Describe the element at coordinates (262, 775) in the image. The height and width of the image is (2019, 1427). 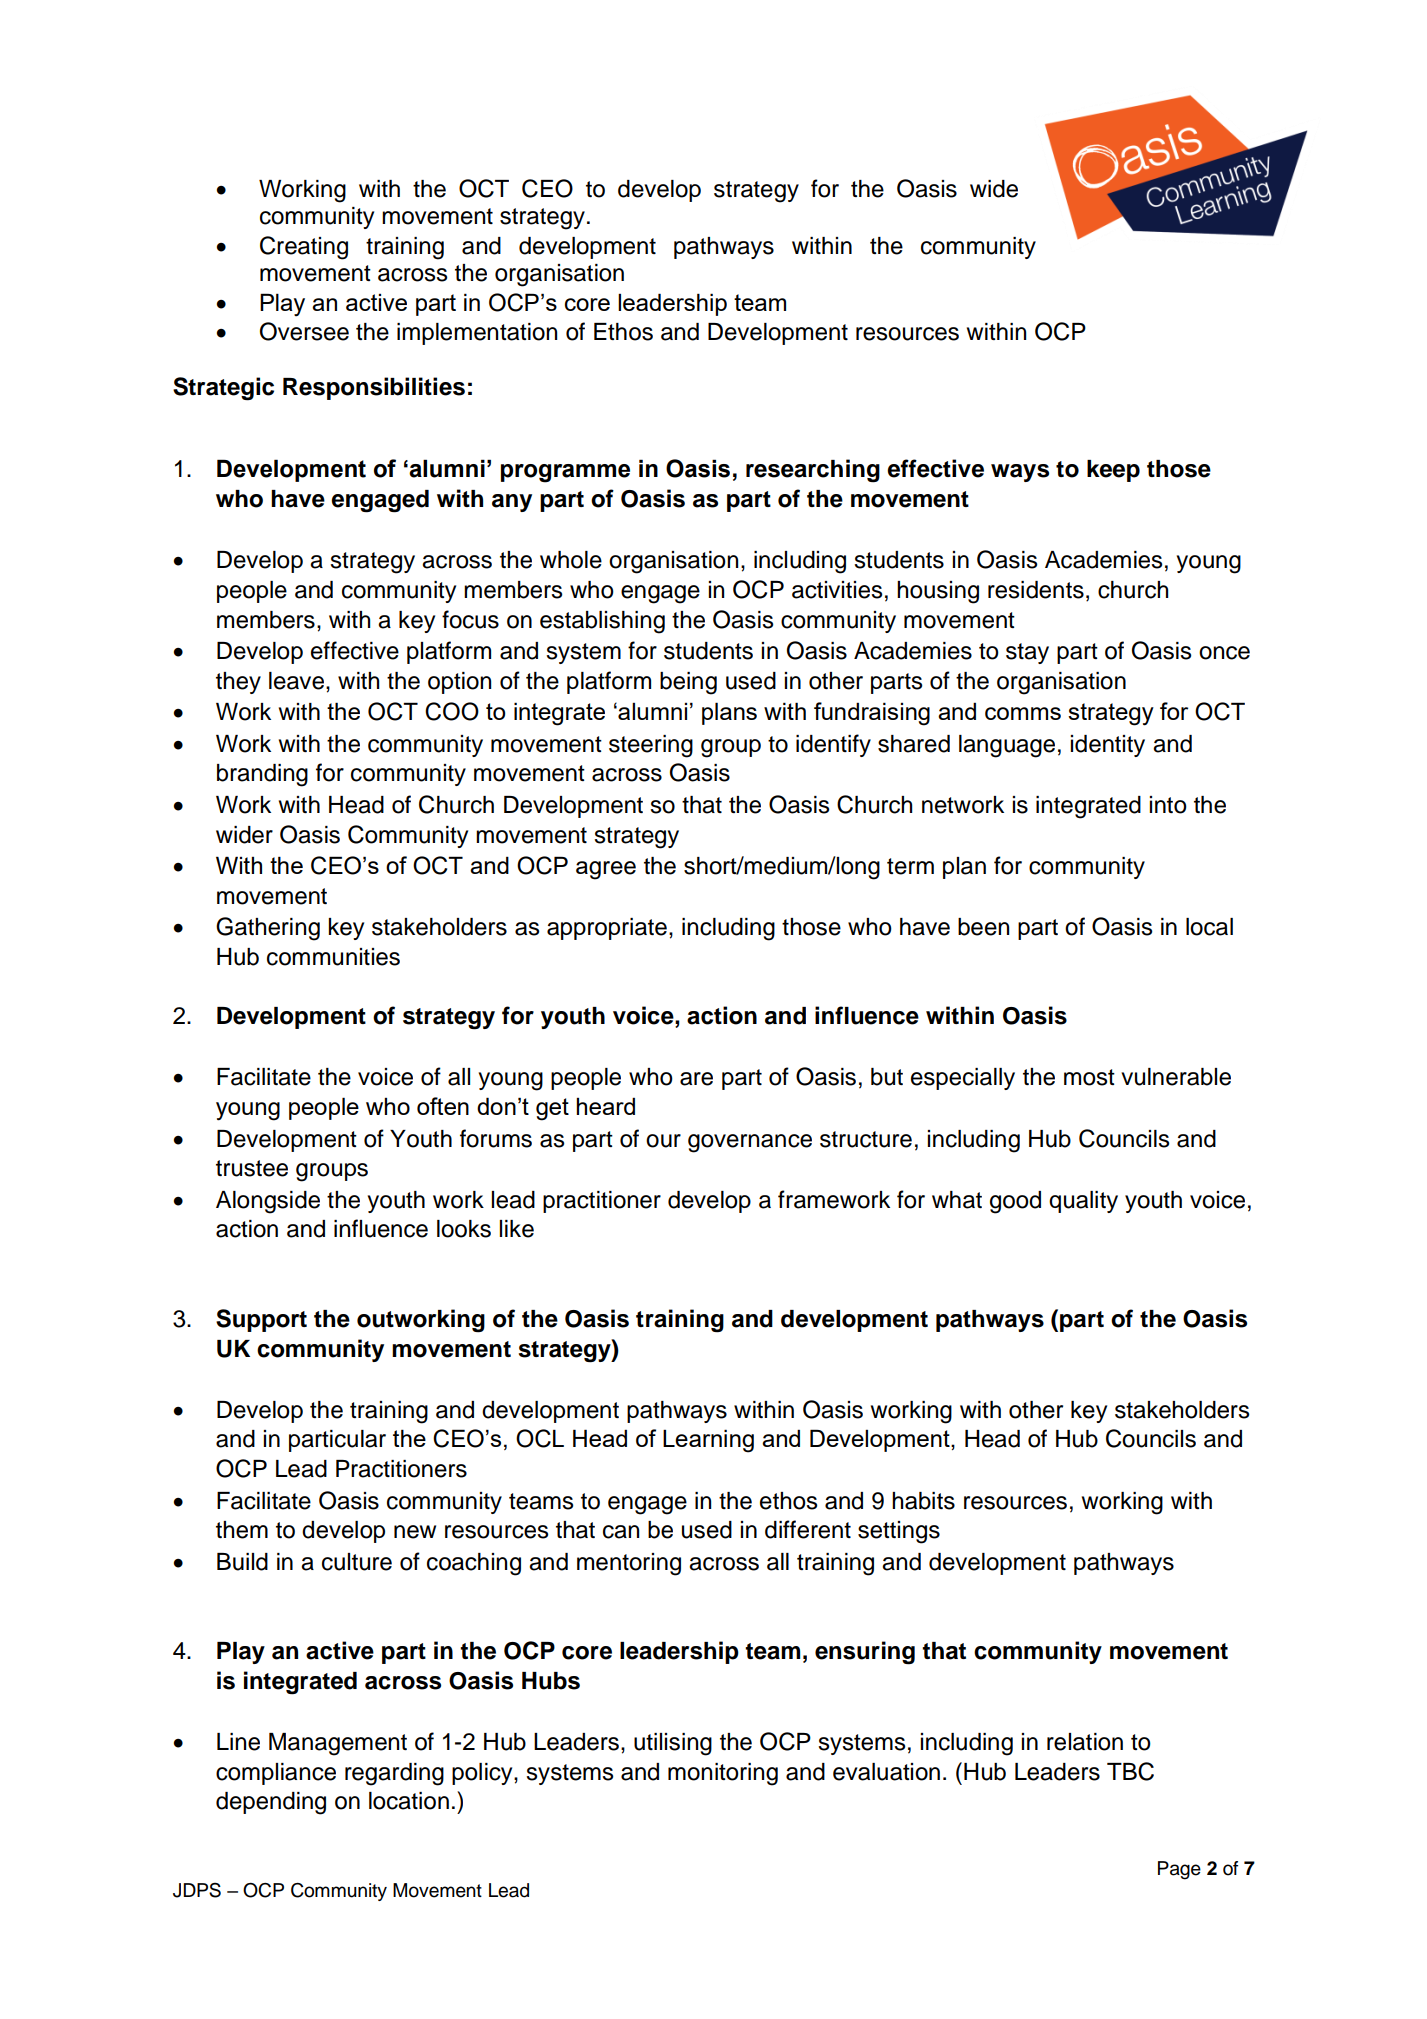
I see `branding` at that location.
